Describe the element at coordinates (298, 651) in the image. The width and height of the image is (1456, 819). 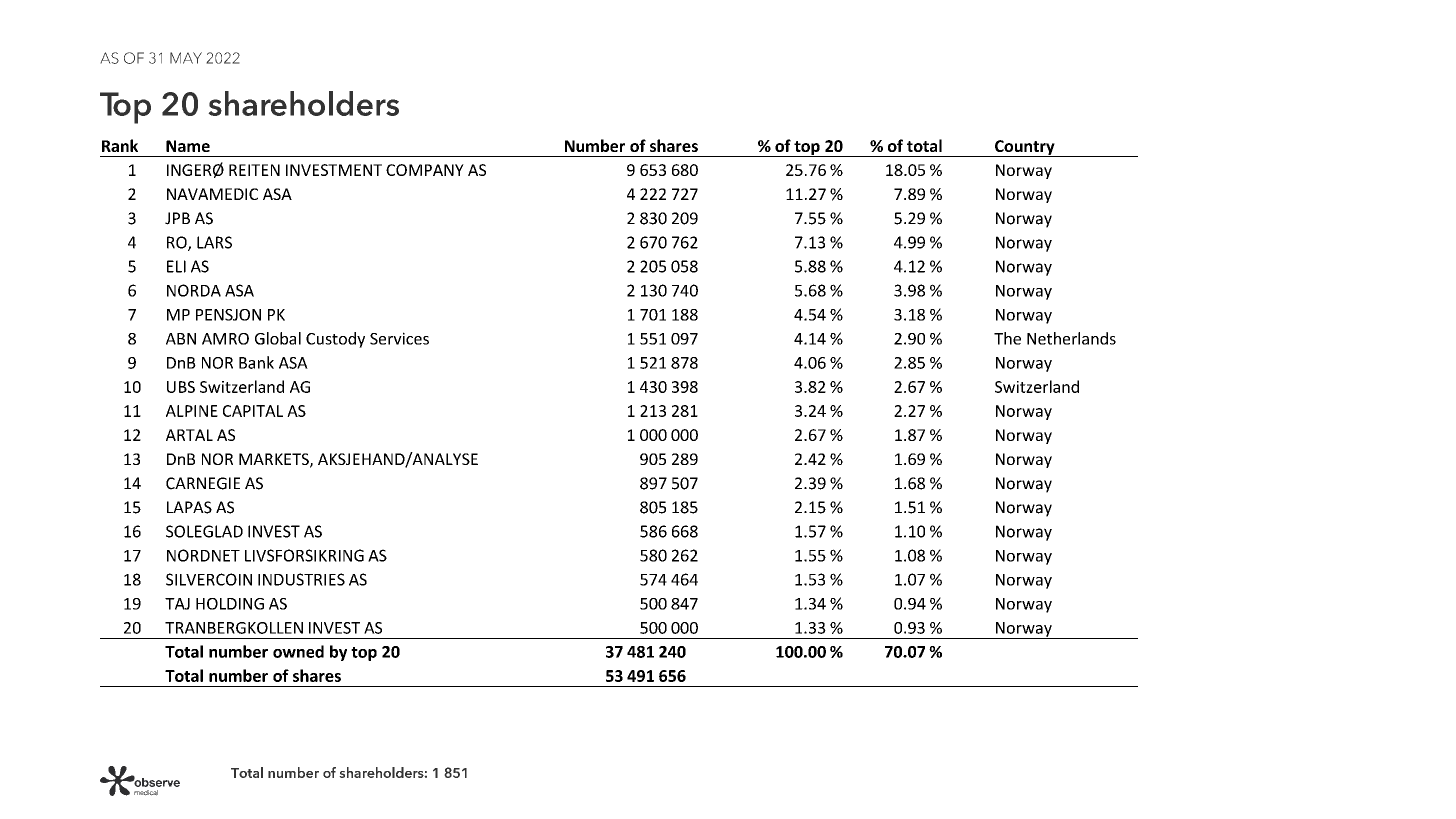
I see `owned` at that location.
